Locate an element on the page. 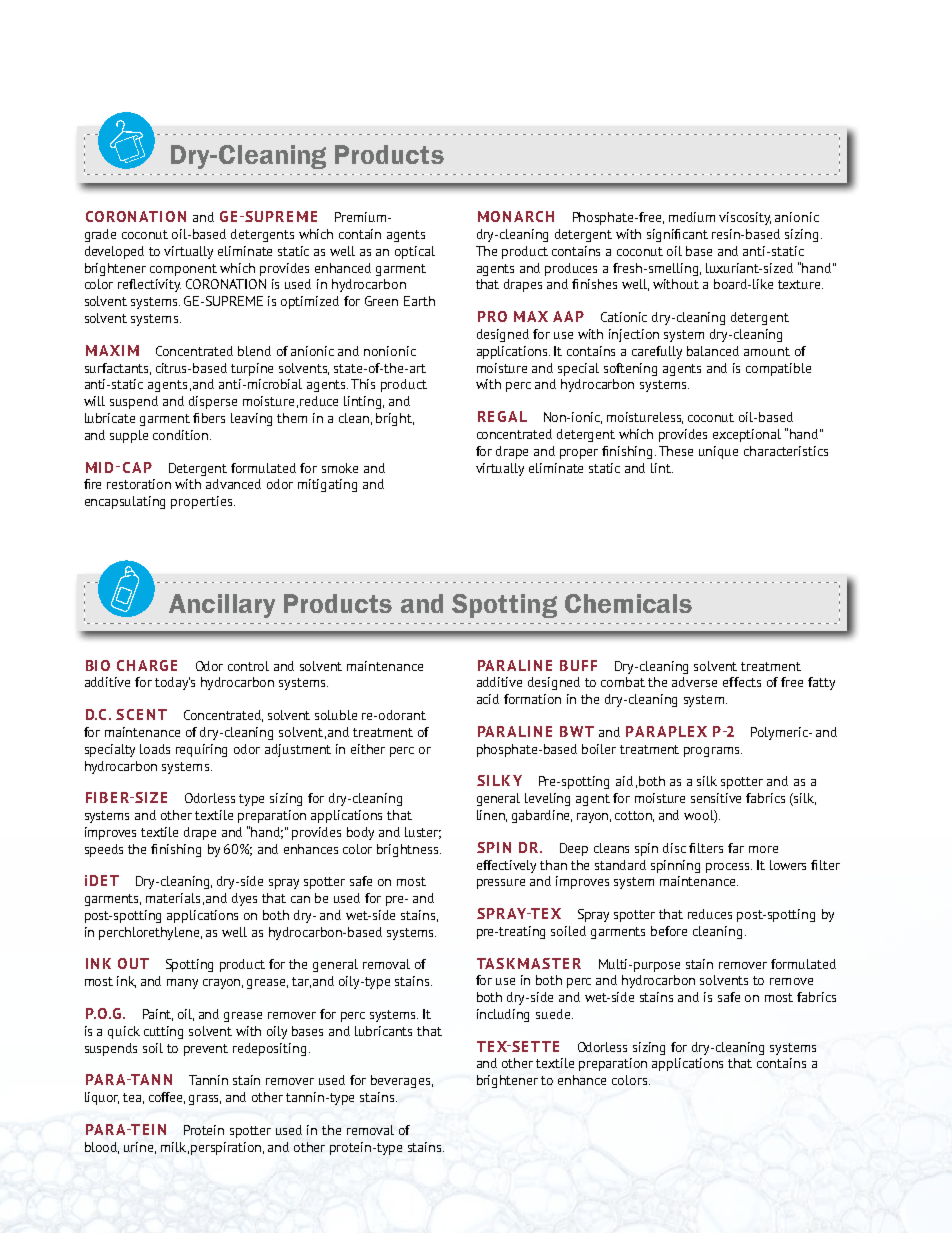 This image has height=1233, width=952. suede is located at coordinates (554, 1014).
